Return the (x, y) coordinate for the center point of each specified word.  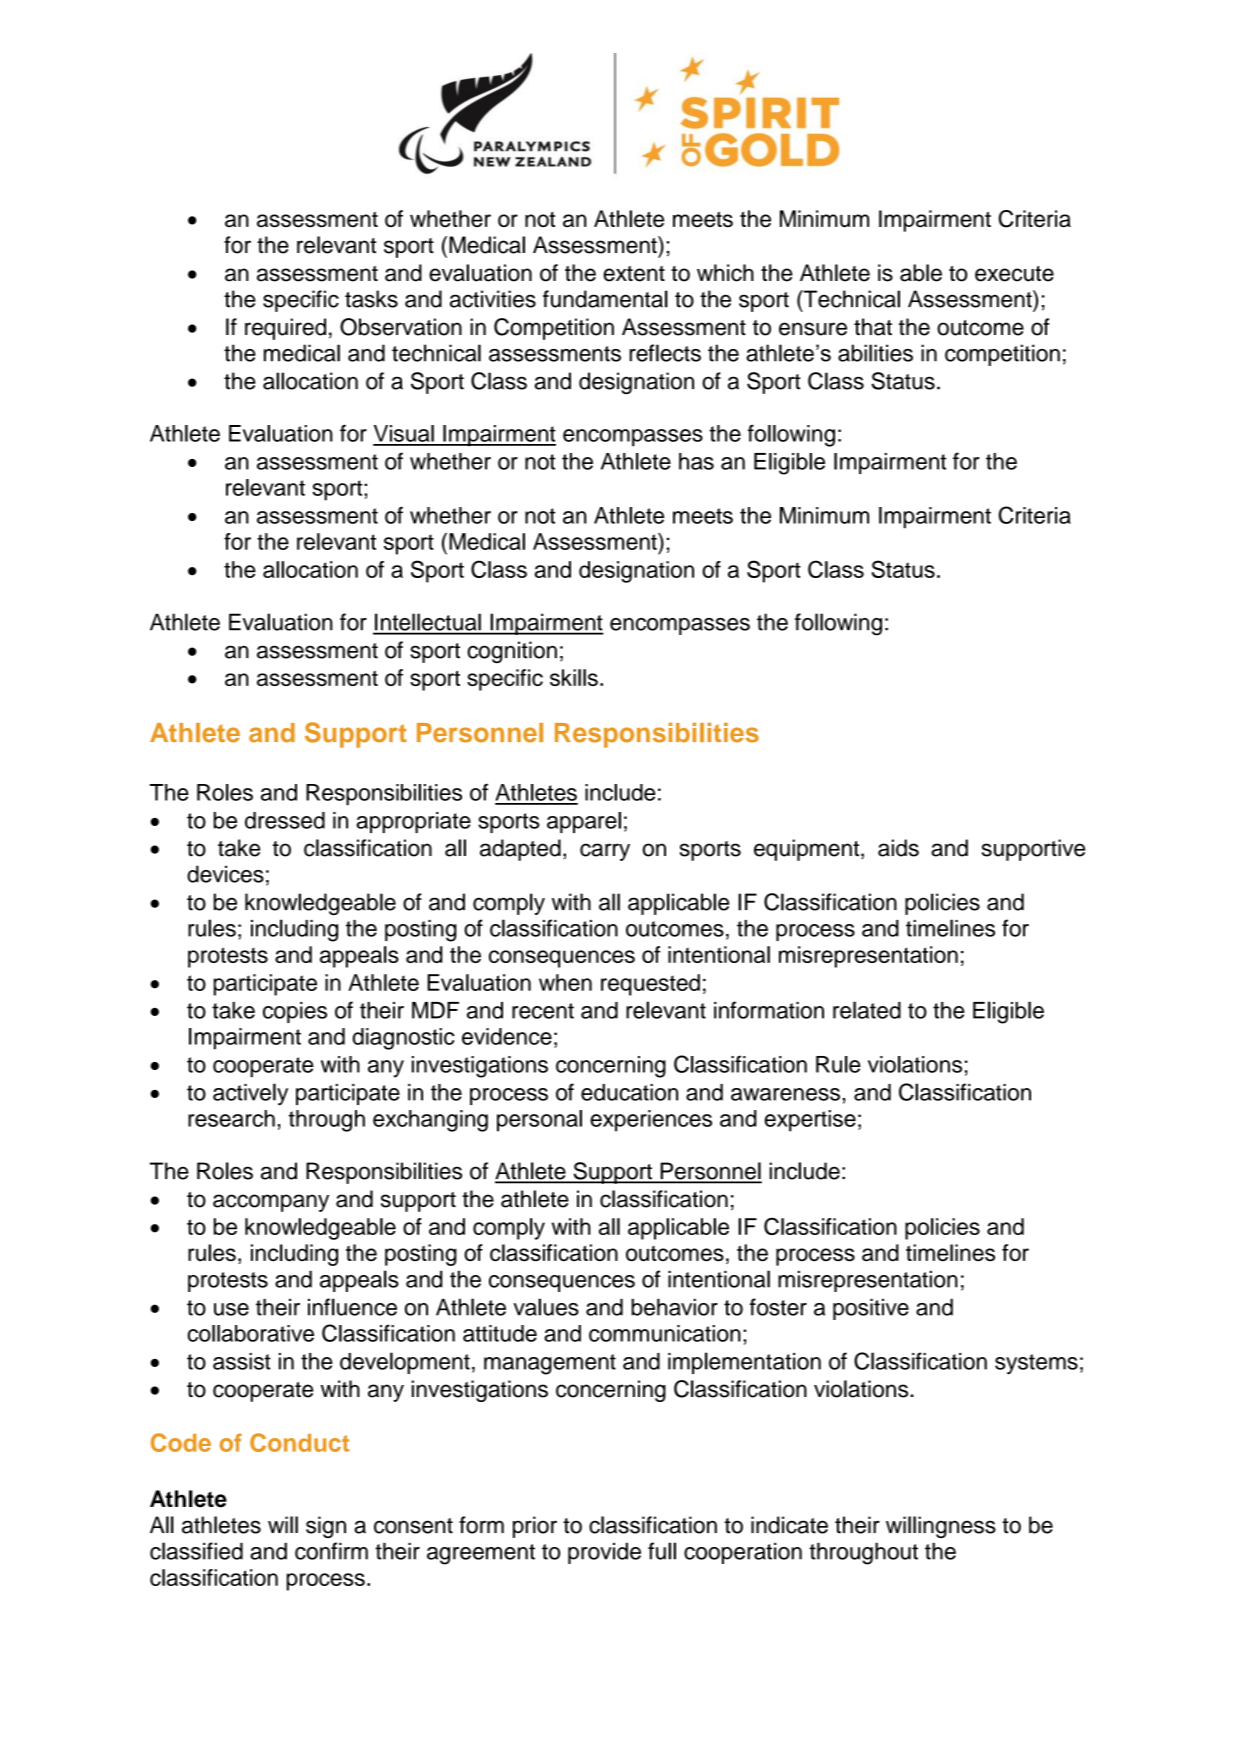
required (285, 329)
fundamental (605, 299)
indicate (789, 1525)
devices (225, 874)
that (873, 327)
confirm (331, 1551)
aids (898, 848)
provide (604, 1553)
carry (605, 852)
